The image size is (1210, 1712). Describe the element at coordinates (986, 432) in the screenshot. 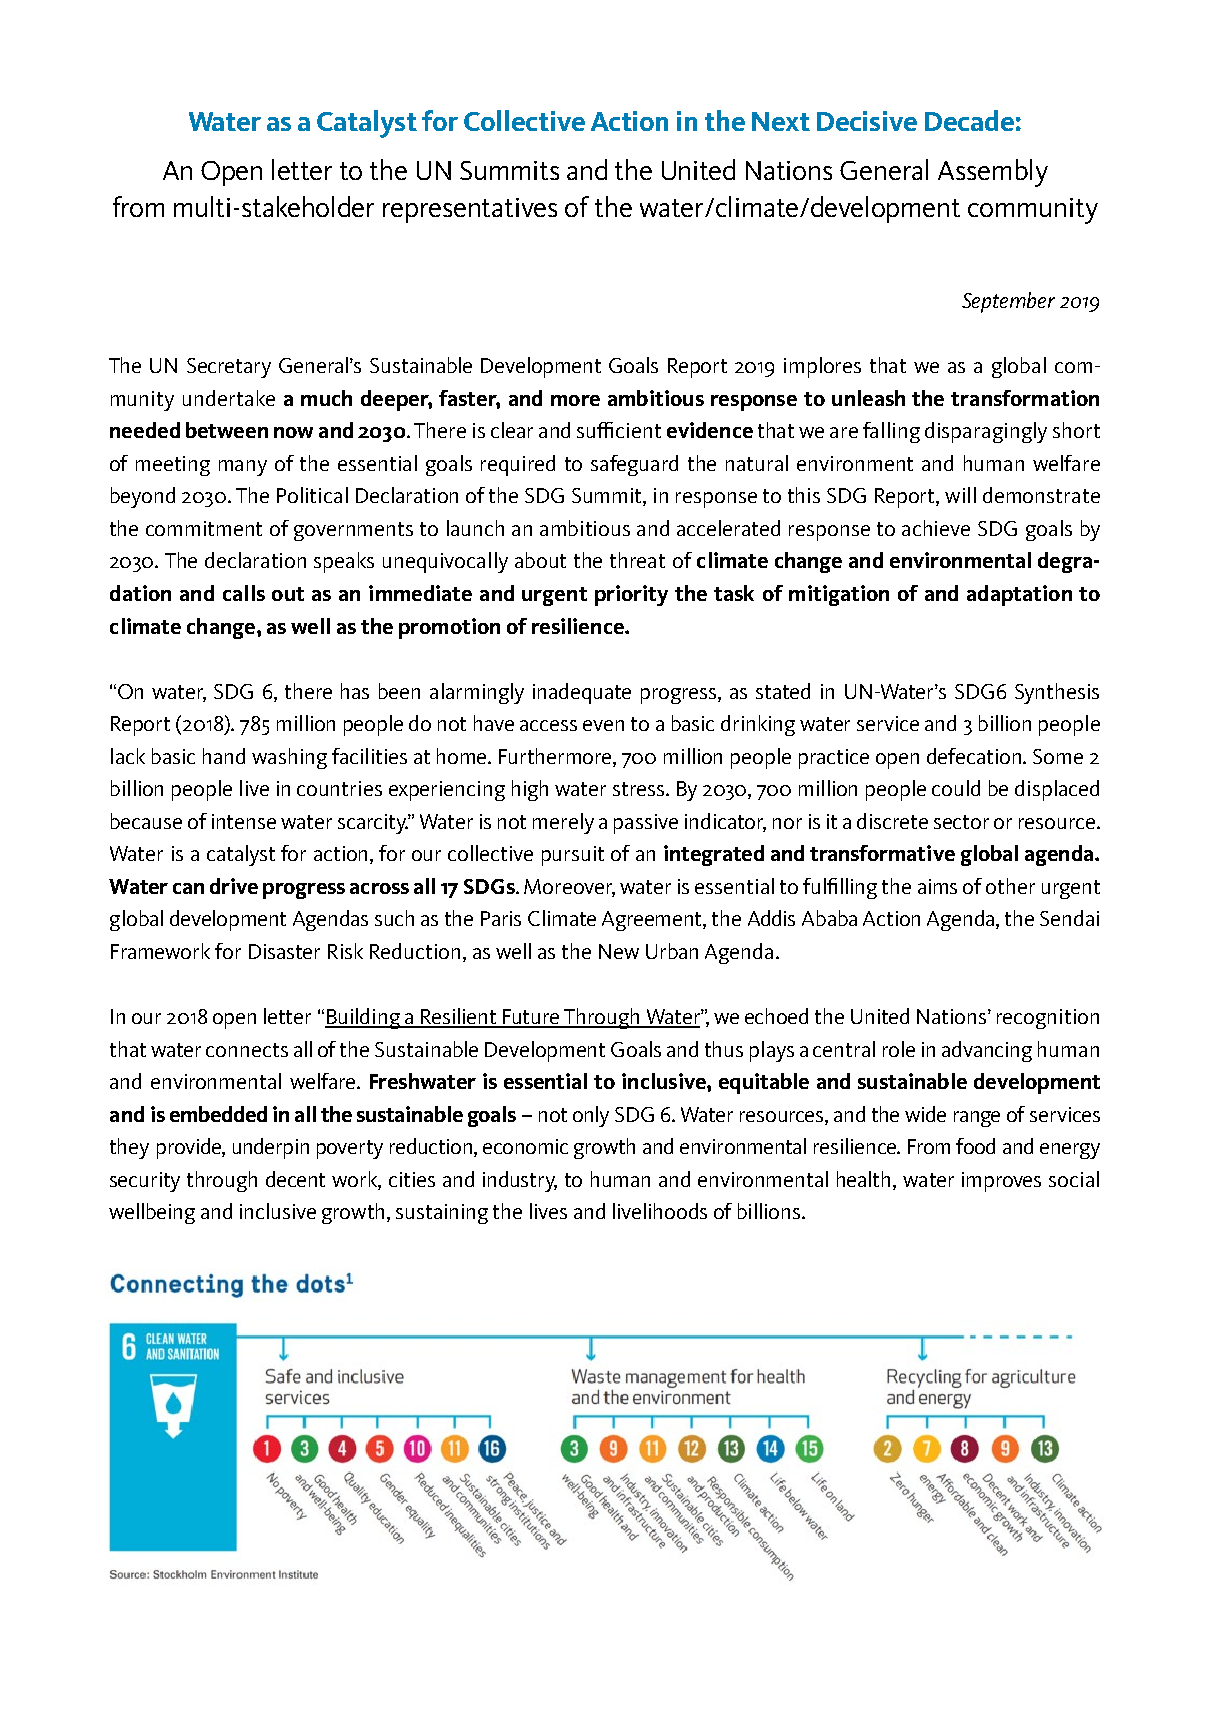

I see `disparagingly` at that location.
